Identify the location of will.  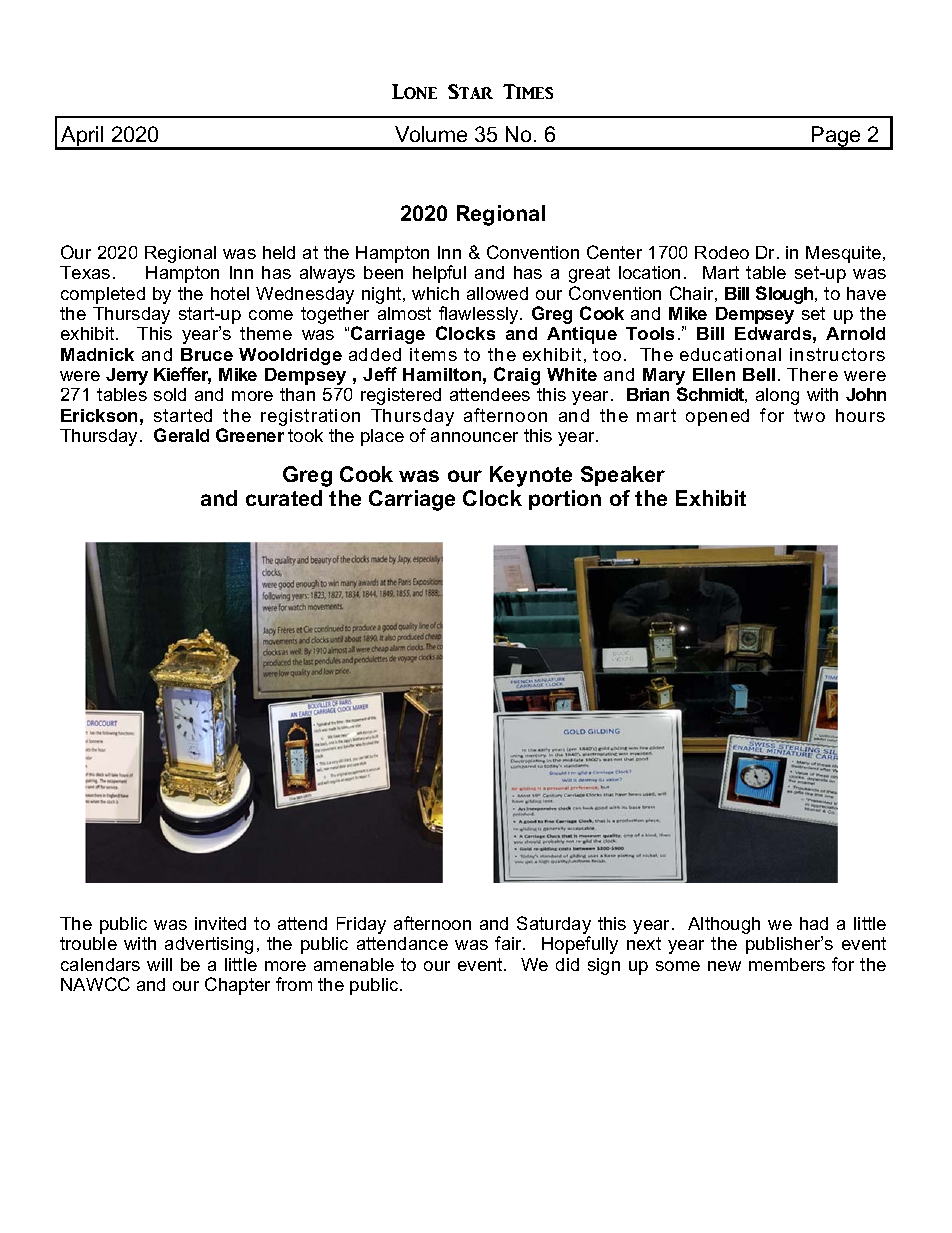
(159, 964).
